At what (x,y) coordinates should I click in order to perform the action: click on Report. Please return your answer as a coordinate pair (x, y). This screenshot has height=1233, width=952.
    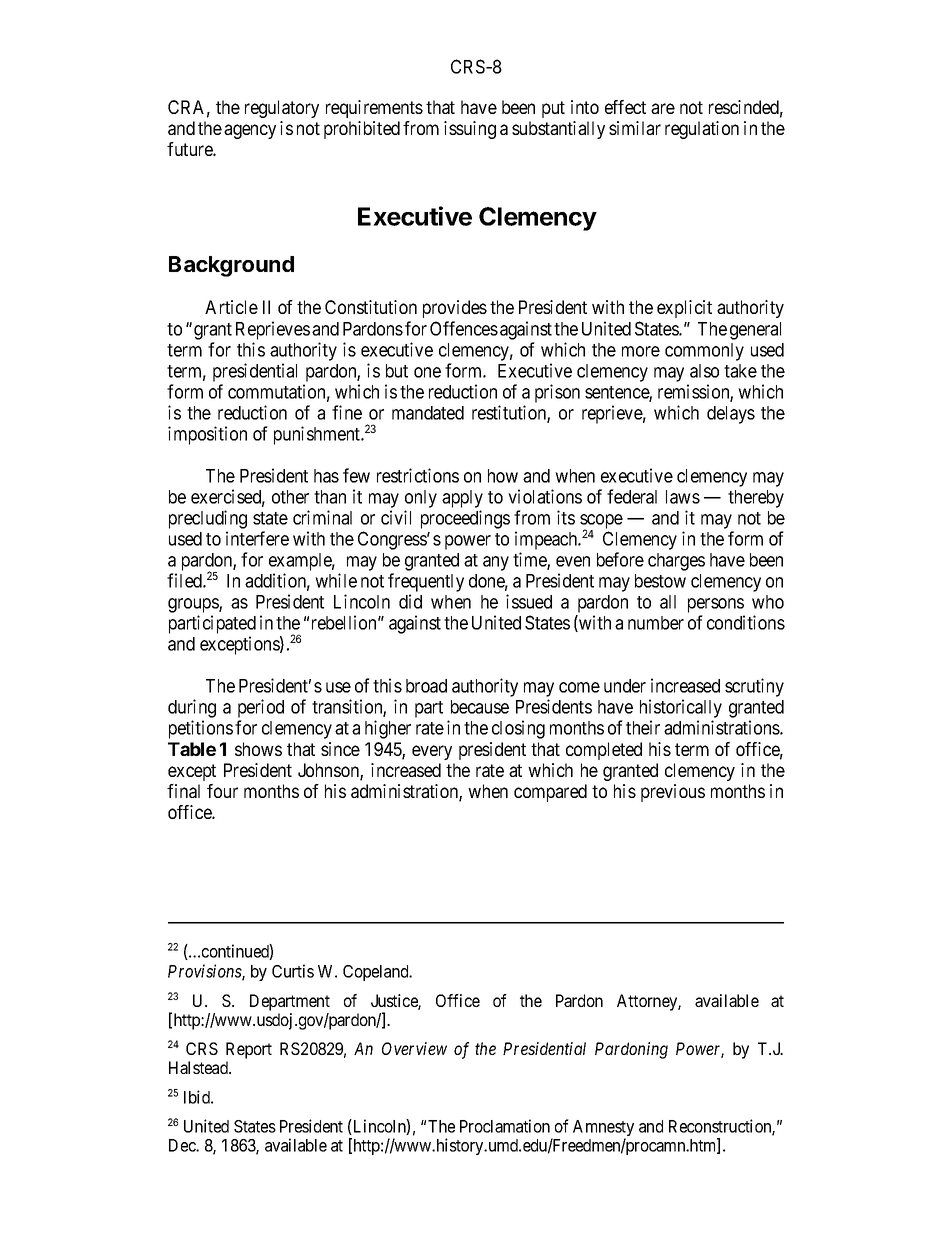
    Looking at the image, I should click on (249, 1050).
